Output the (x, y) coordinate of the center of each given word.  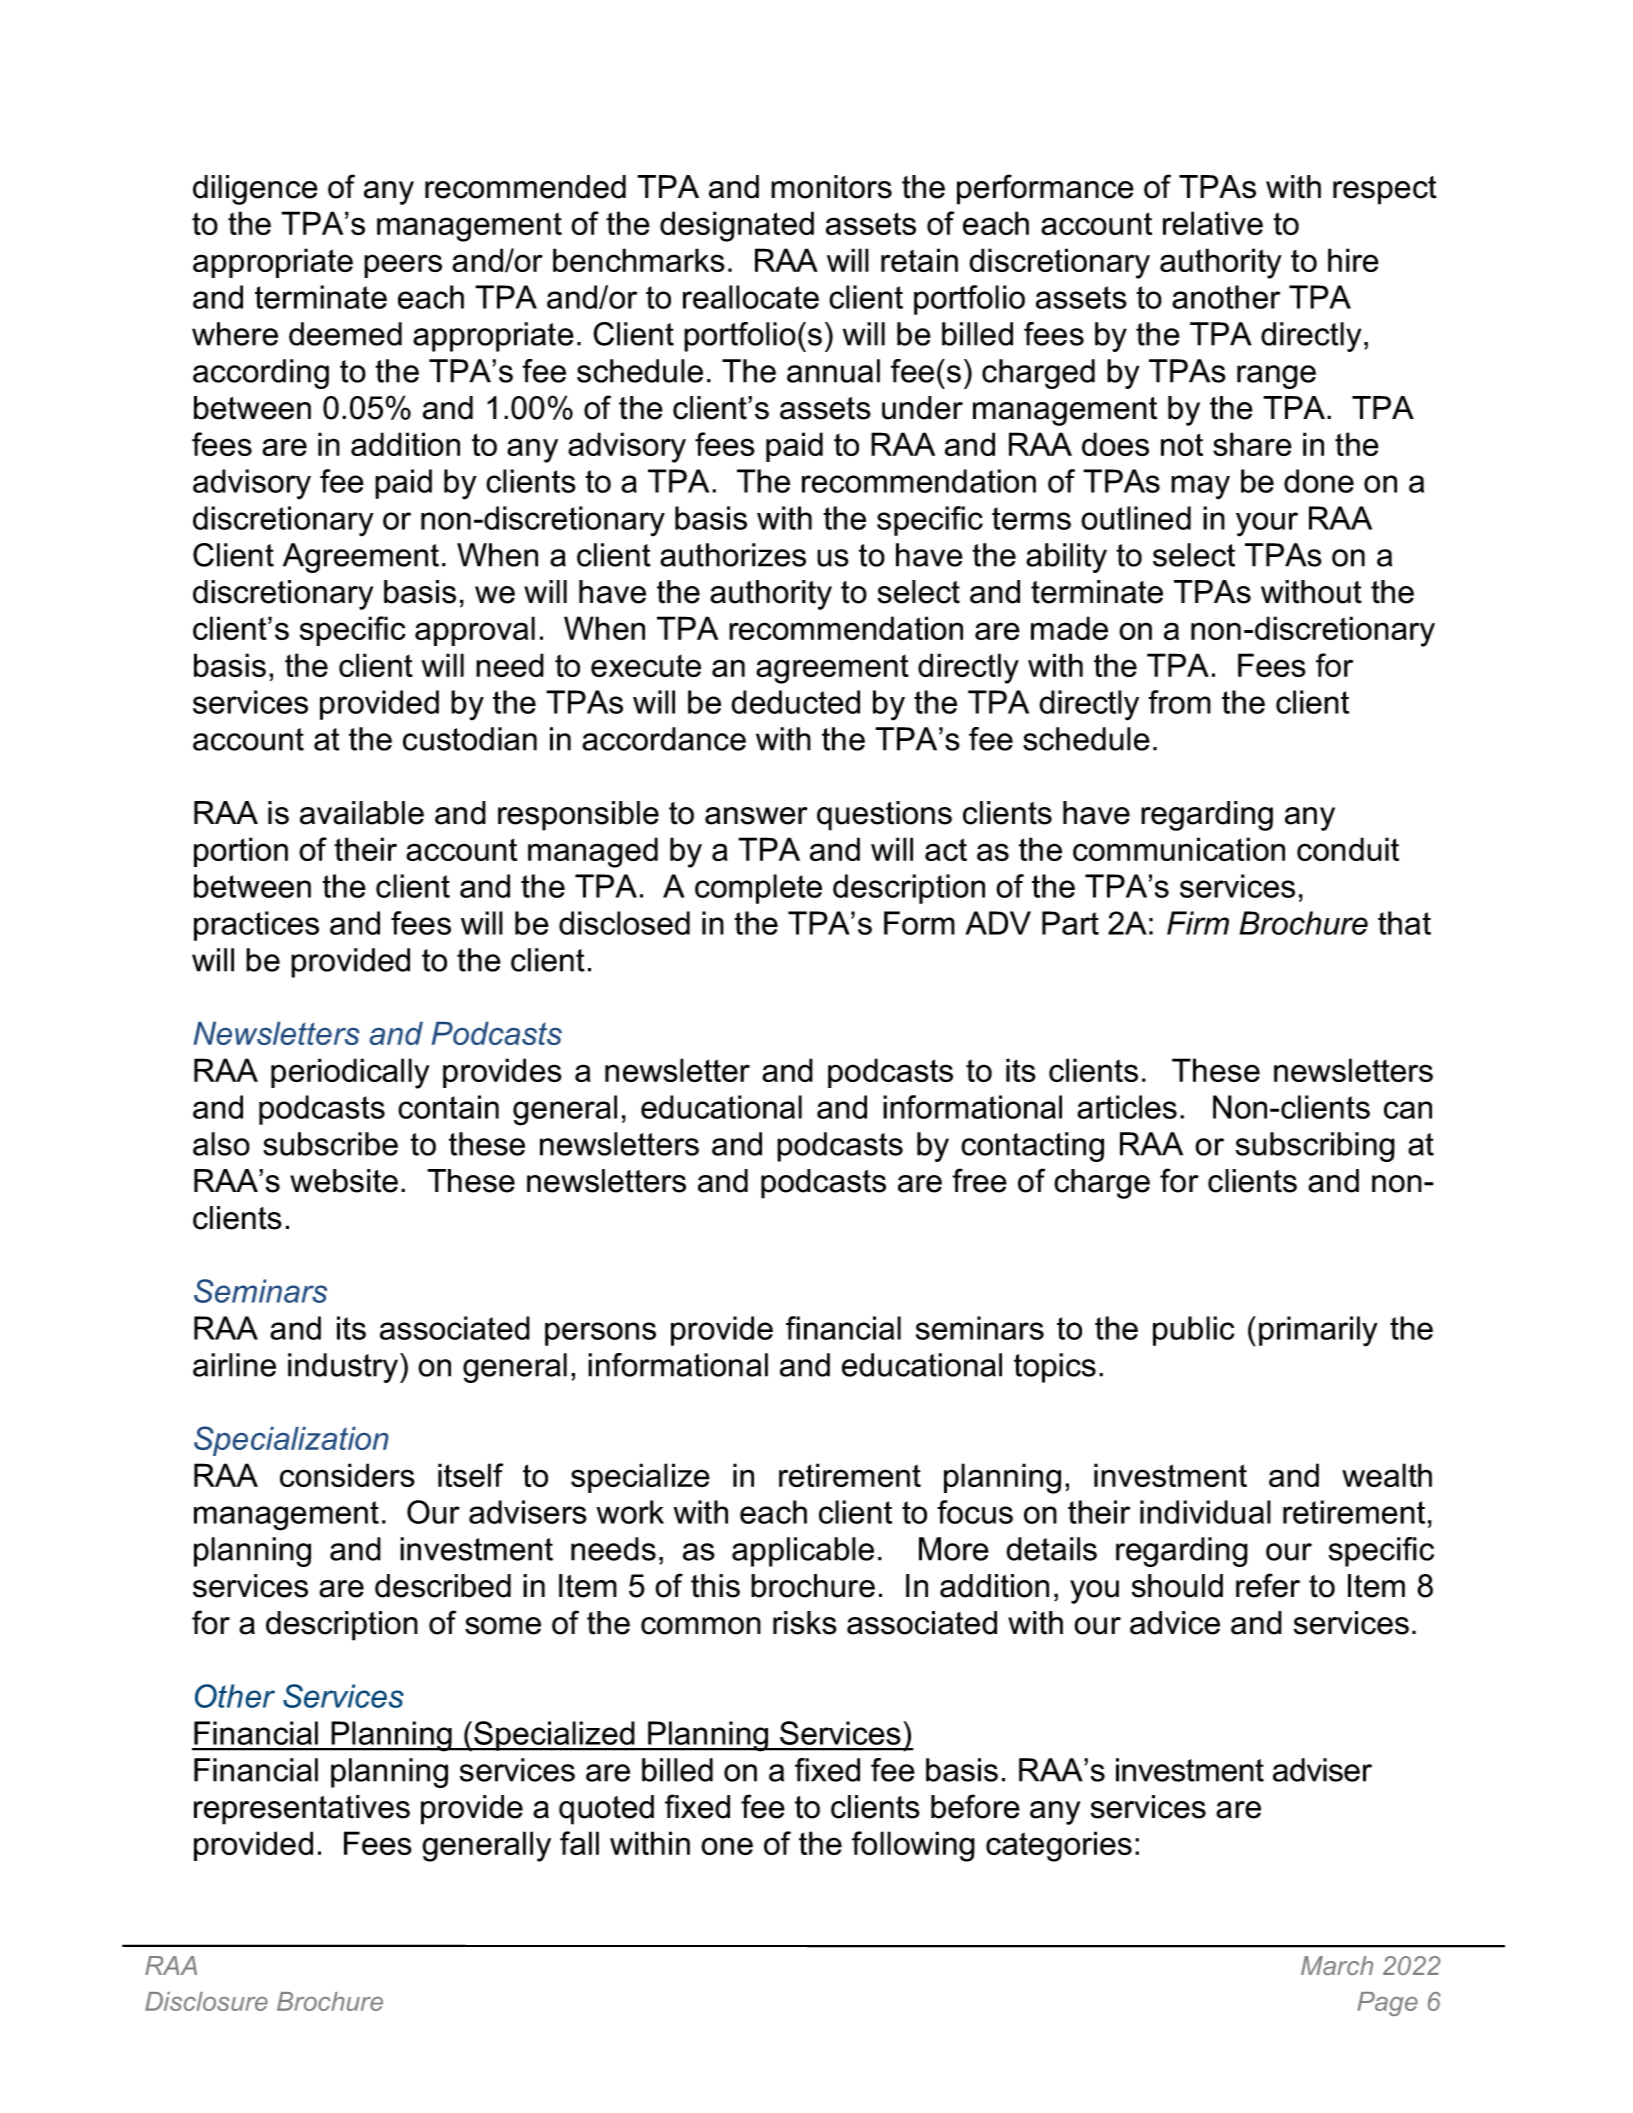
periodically (350, 1073)
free (979, 1180)
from (1179, 702)
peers (403, 266)
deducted (795, 702)
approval (475, 631)
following (913, 1846)
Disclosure (206, 2001)
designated (737, 226)
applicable (803, 1552)
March (1337, 1965)
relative (1213, 223)
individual (1205, 1512)
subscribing (1315, 1147)
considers (347, 1475)
